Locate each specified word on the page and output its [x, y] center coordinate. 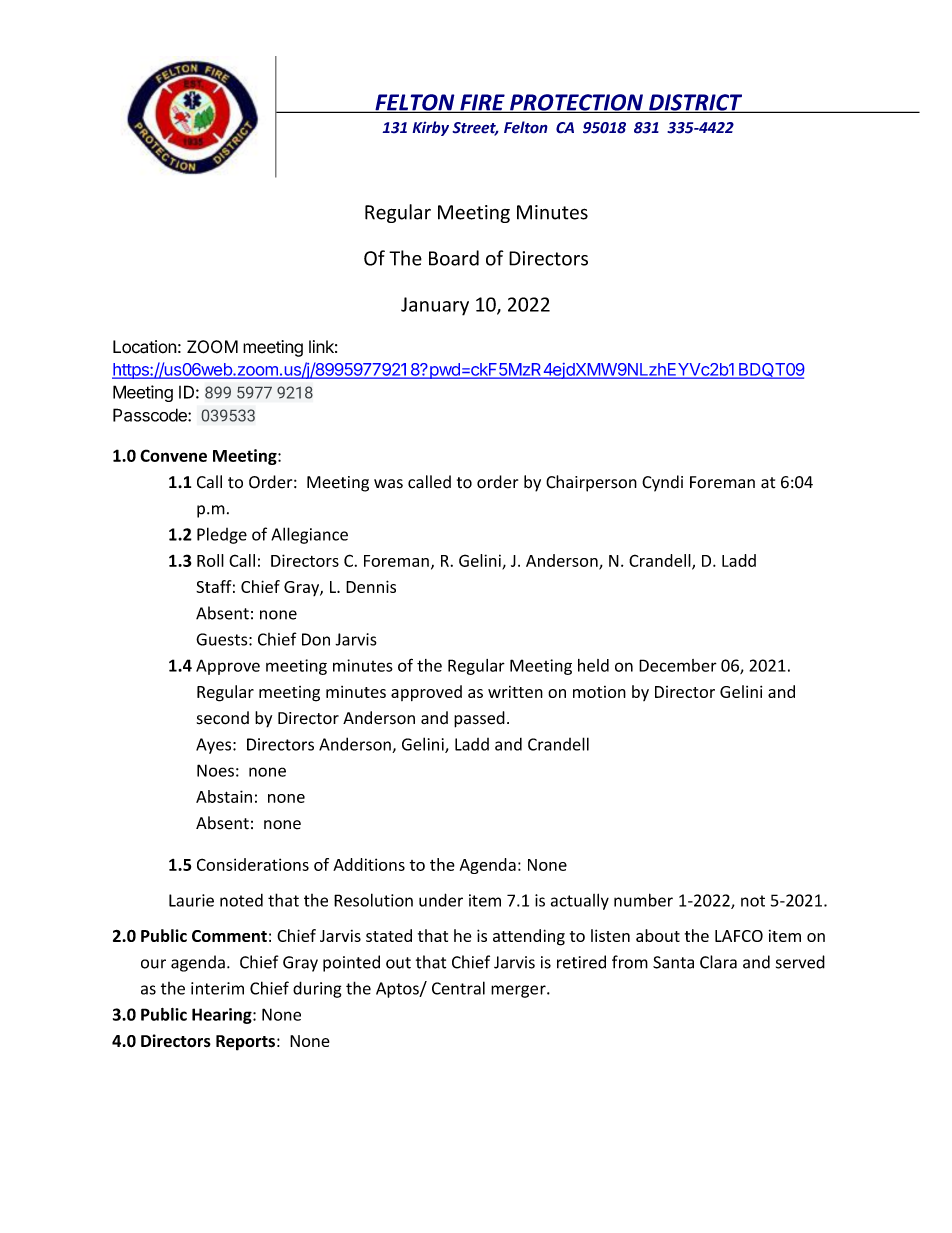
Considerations [253, 864]
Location [145, 347]
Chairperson [591, 483]
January [435, 306]
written [515, 692]
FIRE [482, 103]
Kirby [430, 128]
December [678, 665]
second [223, 718]
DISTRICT [696, 103]
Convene [173, 455]
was [388, 484]
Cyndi [662, 483]
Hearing [223, 1016]
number [643, 900]
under [441, 900]
